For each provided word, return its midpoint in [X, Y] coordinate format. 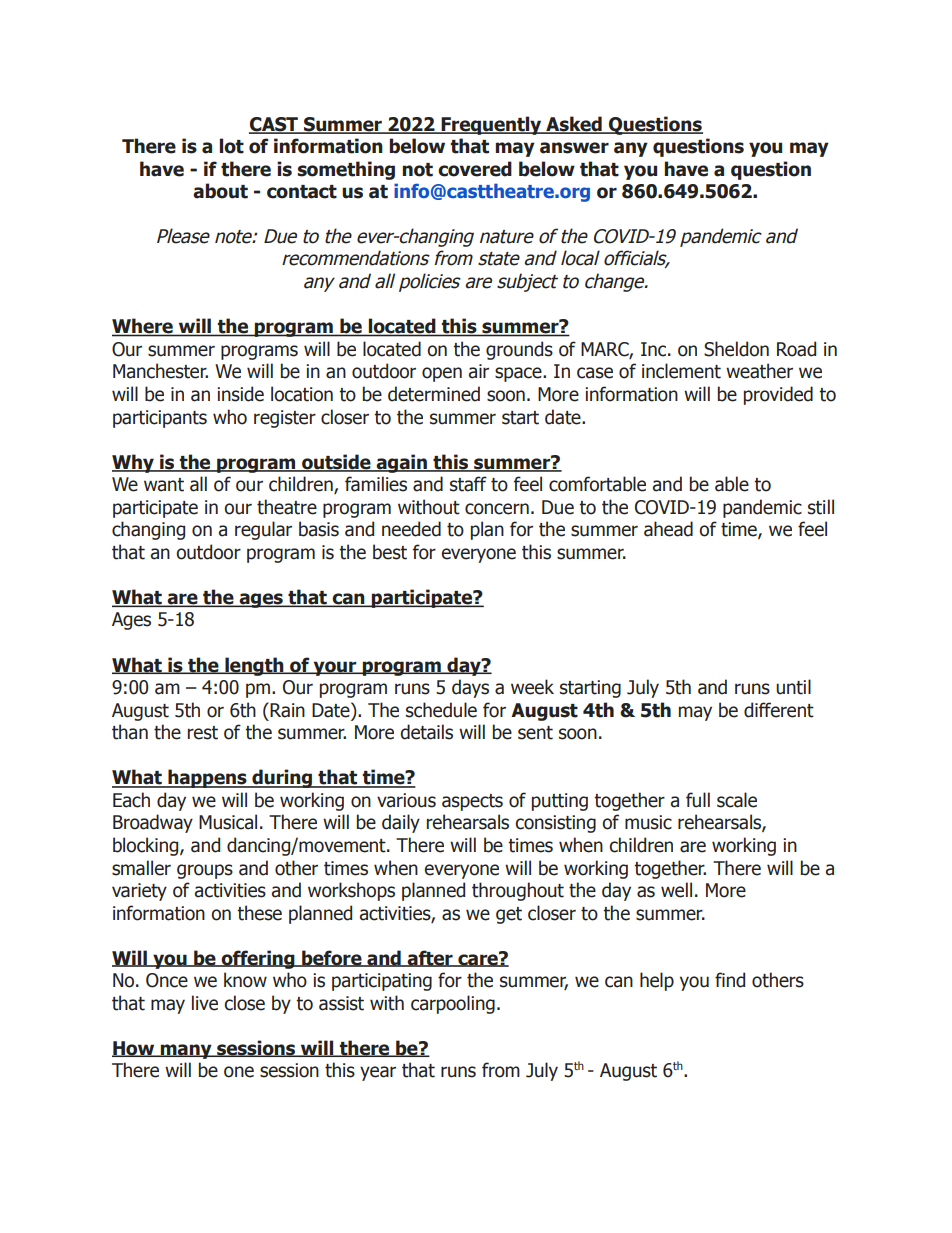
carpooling [453, 1004]
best [390, 552]
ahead [668, 529]
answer [574, 148]
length [254, 666]
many [186, 1051]
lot [231, 146]
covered [475, 169]
